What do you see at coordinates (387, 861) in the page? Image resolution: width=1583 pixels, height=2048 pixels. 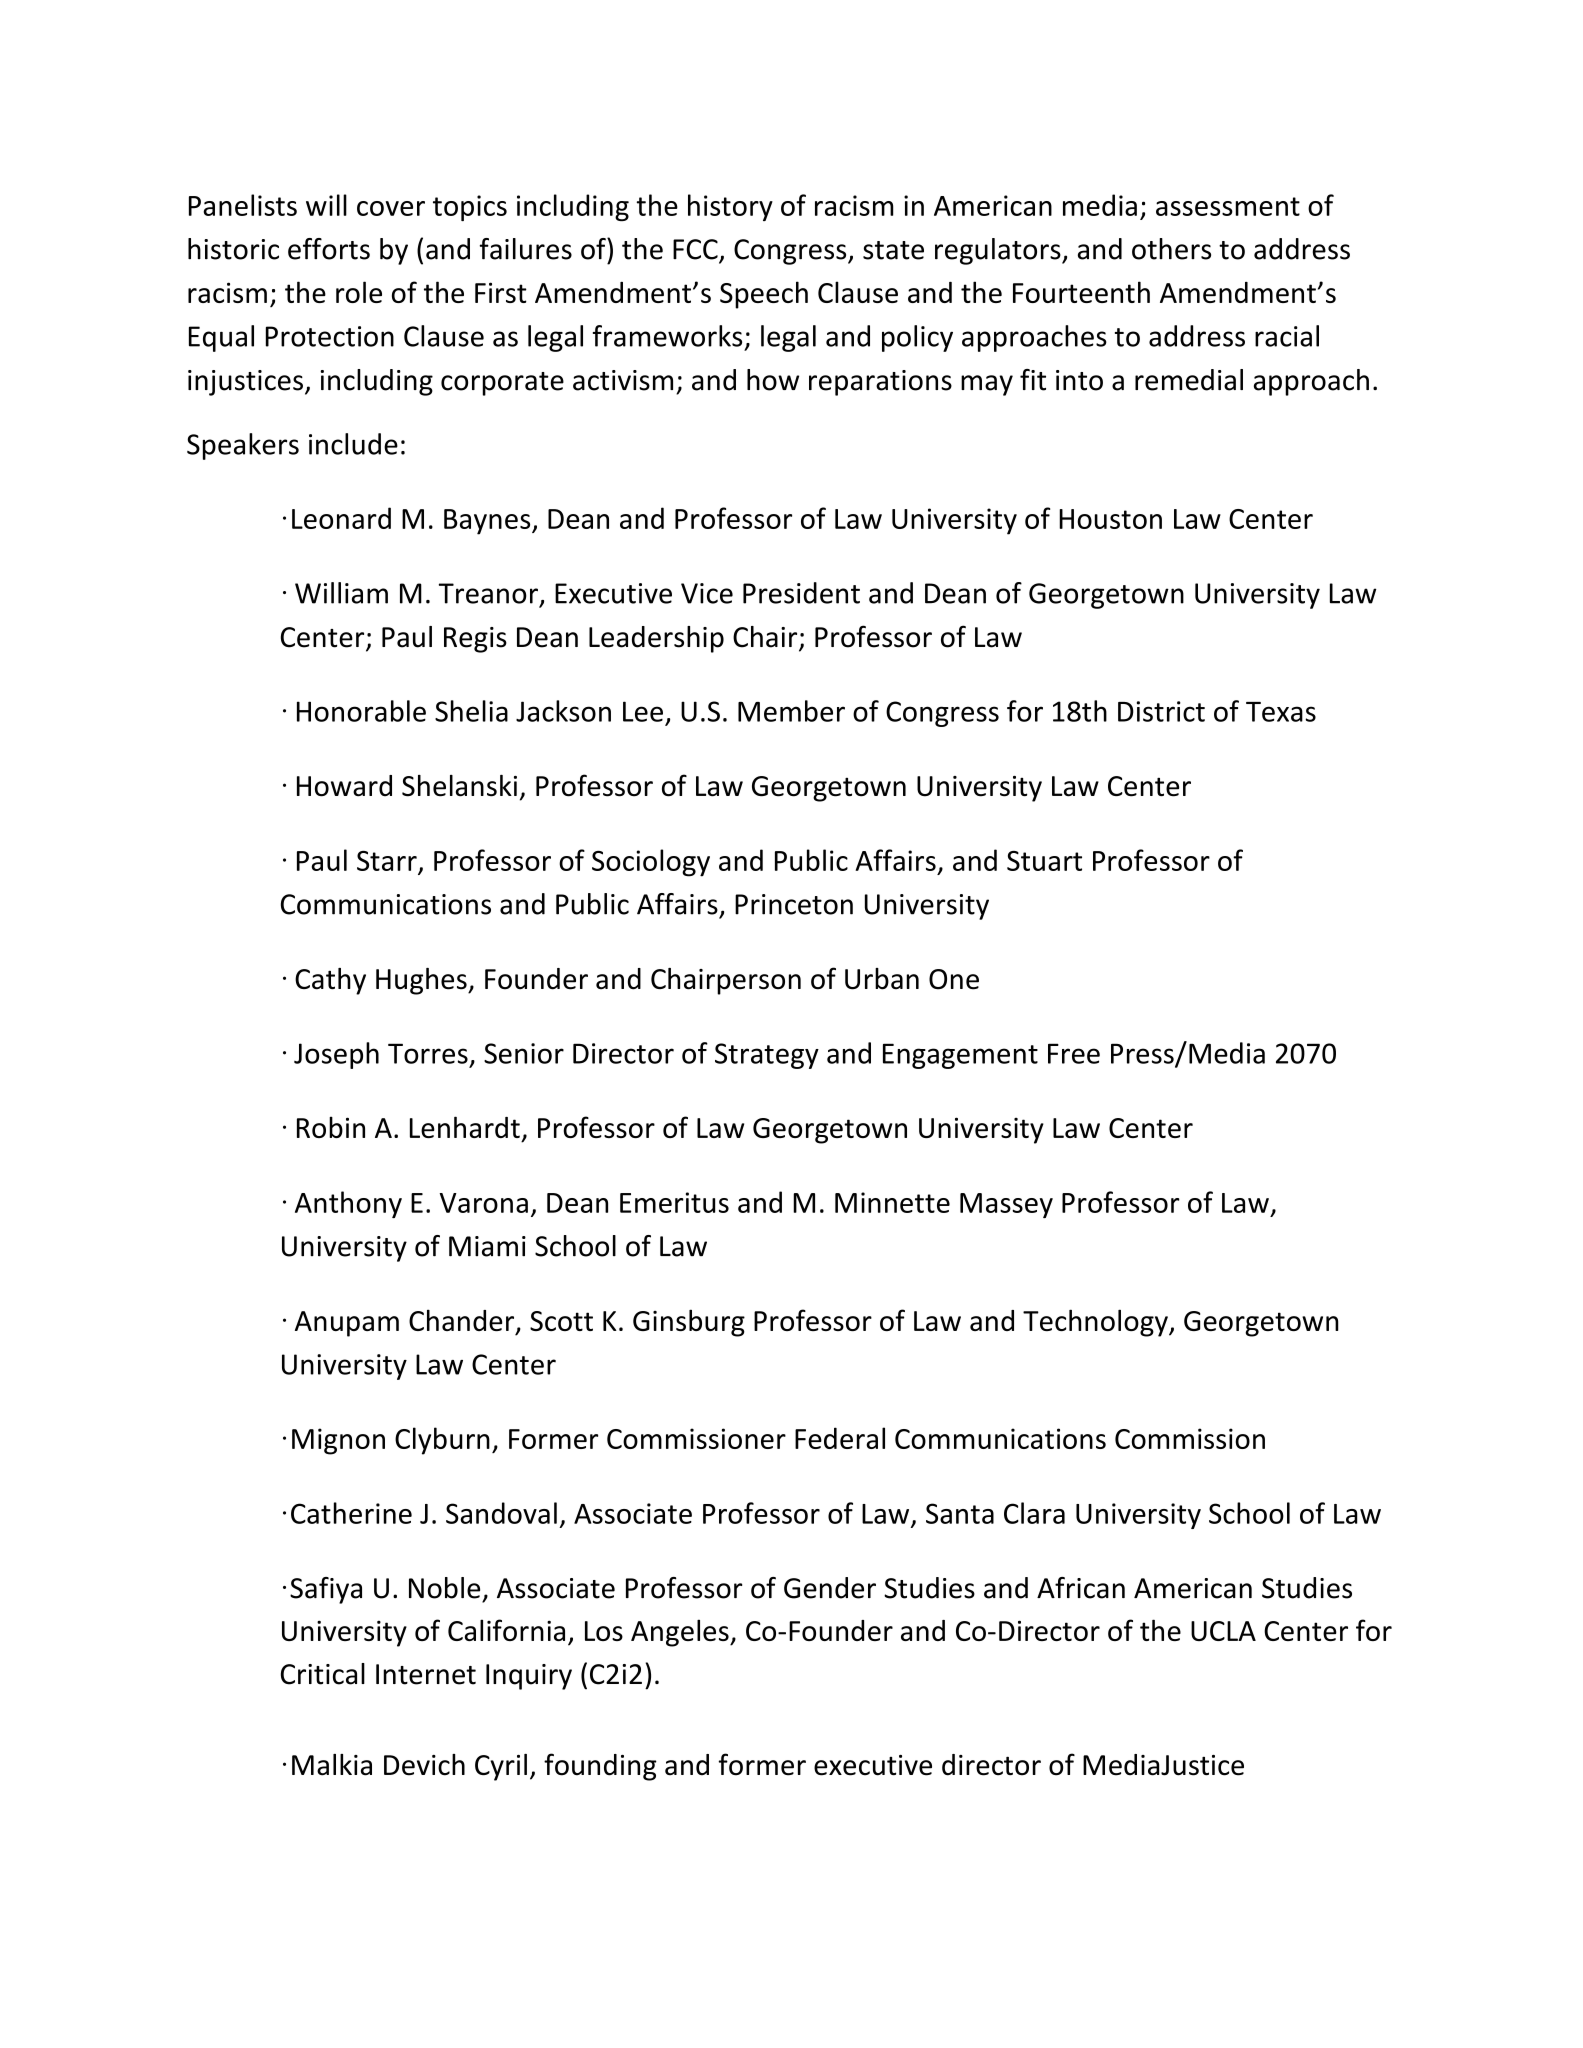 I see `Starr` at bounding box center [387, 861].
